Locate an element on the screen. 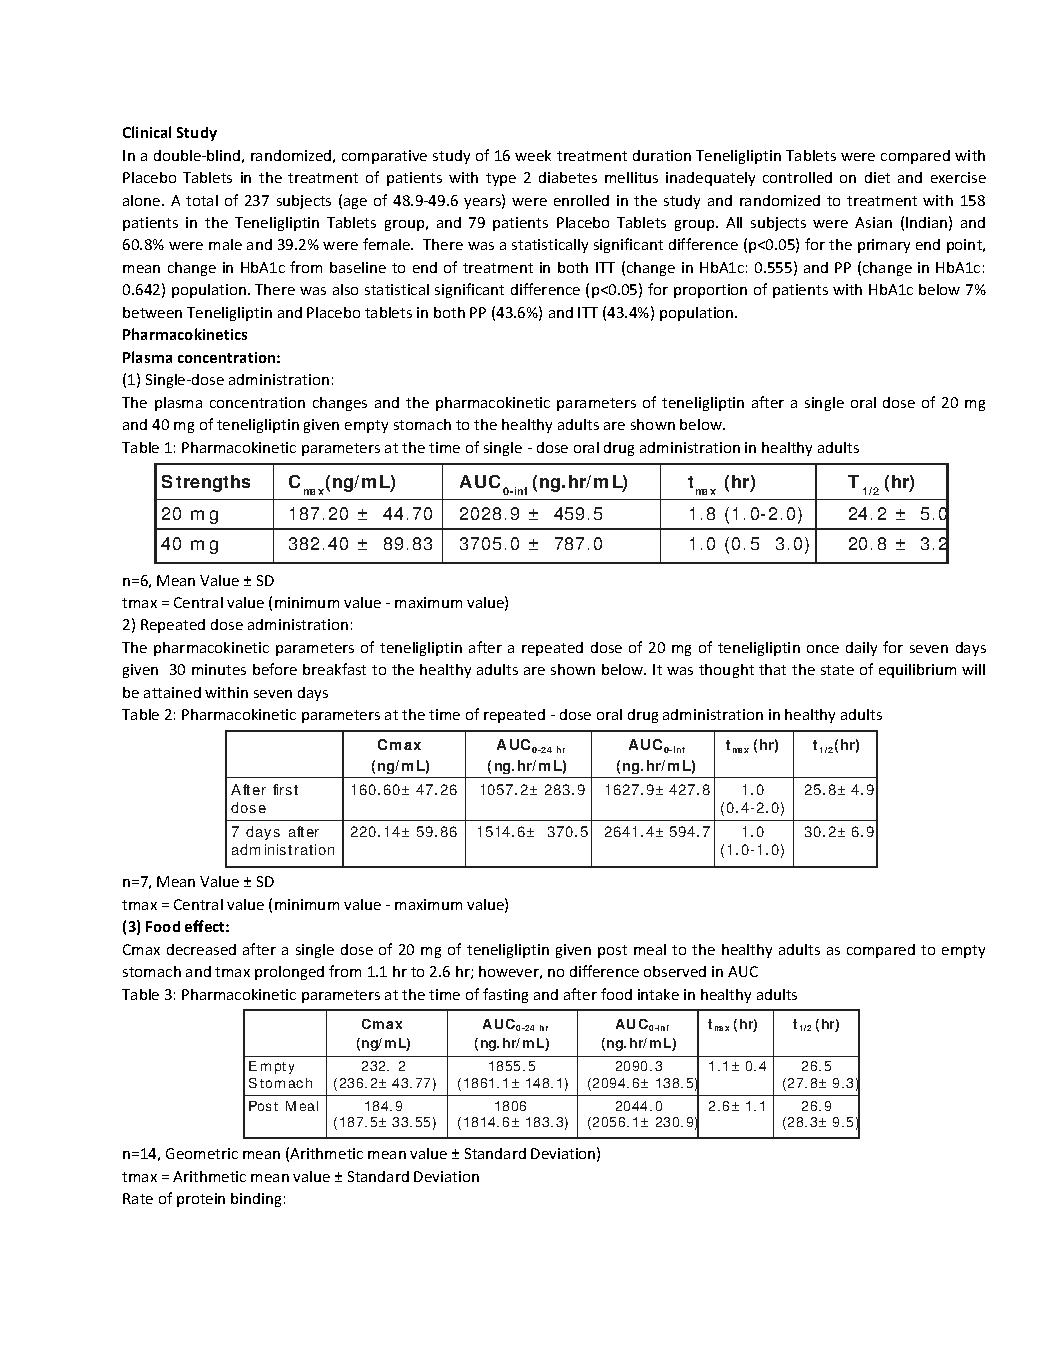 This screenshot has height=1350, width=1043. minutes is located at coordinates (219, 669).
